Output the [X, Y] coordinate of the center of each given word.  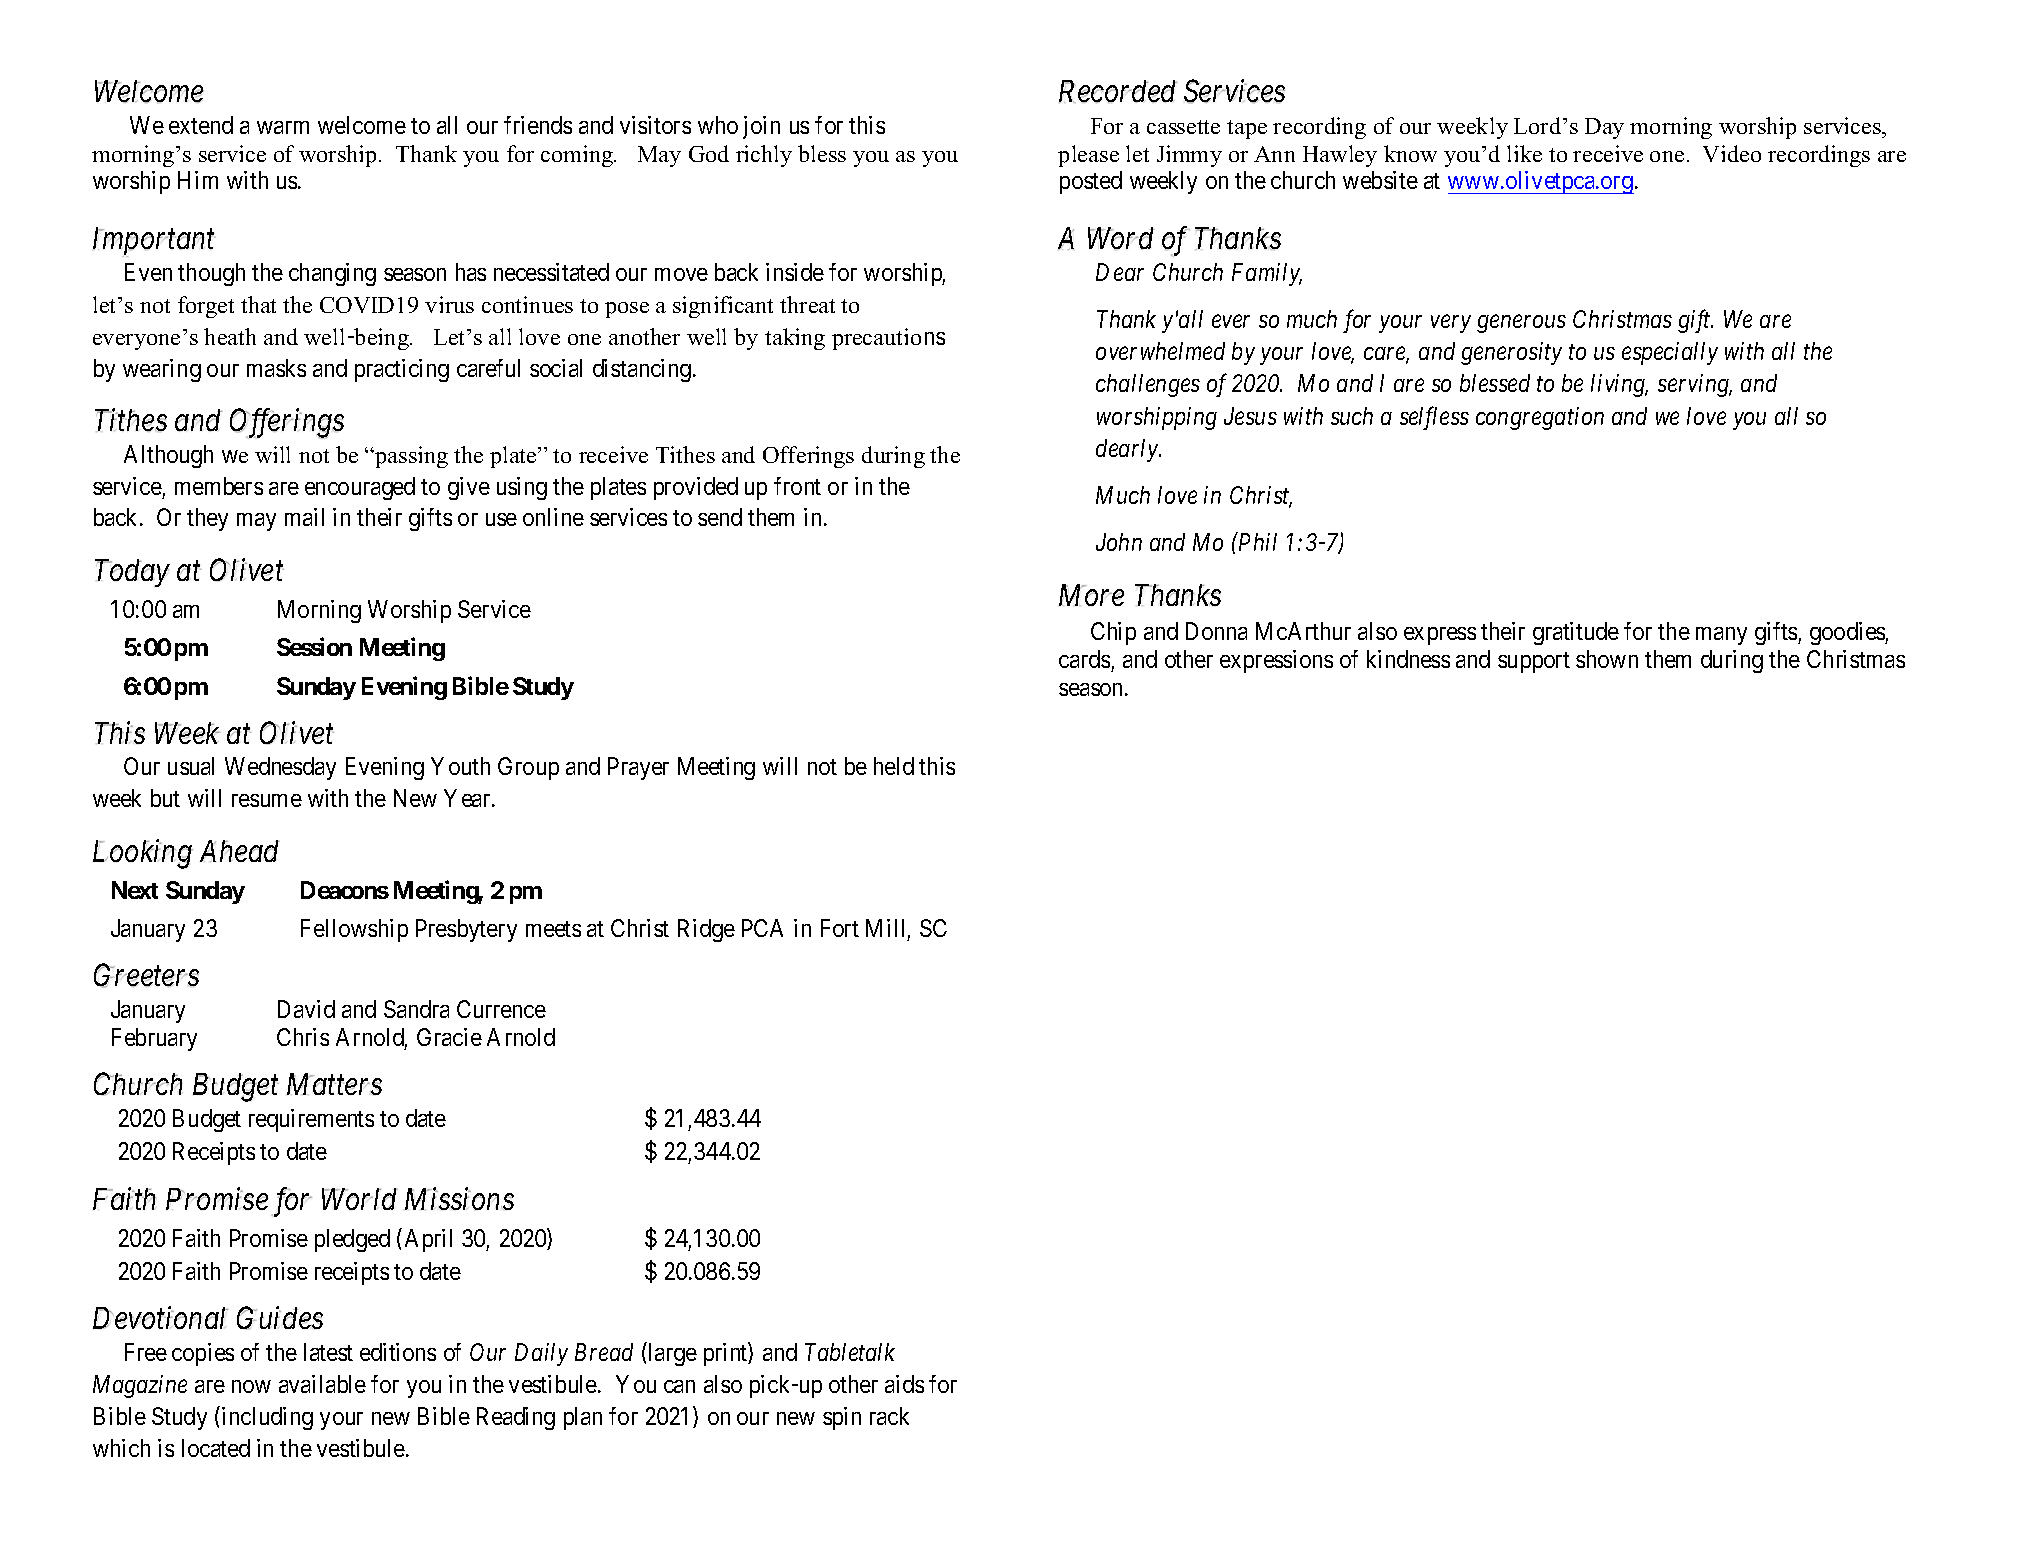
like [1524, 153]
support [1534, 662]
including [267, 1418]
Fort [840, 928]
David [306, 1009]
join [761, 127]
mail [304, 517]
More [1091, 595]
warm [283, 127]
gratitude [1576, 633]
